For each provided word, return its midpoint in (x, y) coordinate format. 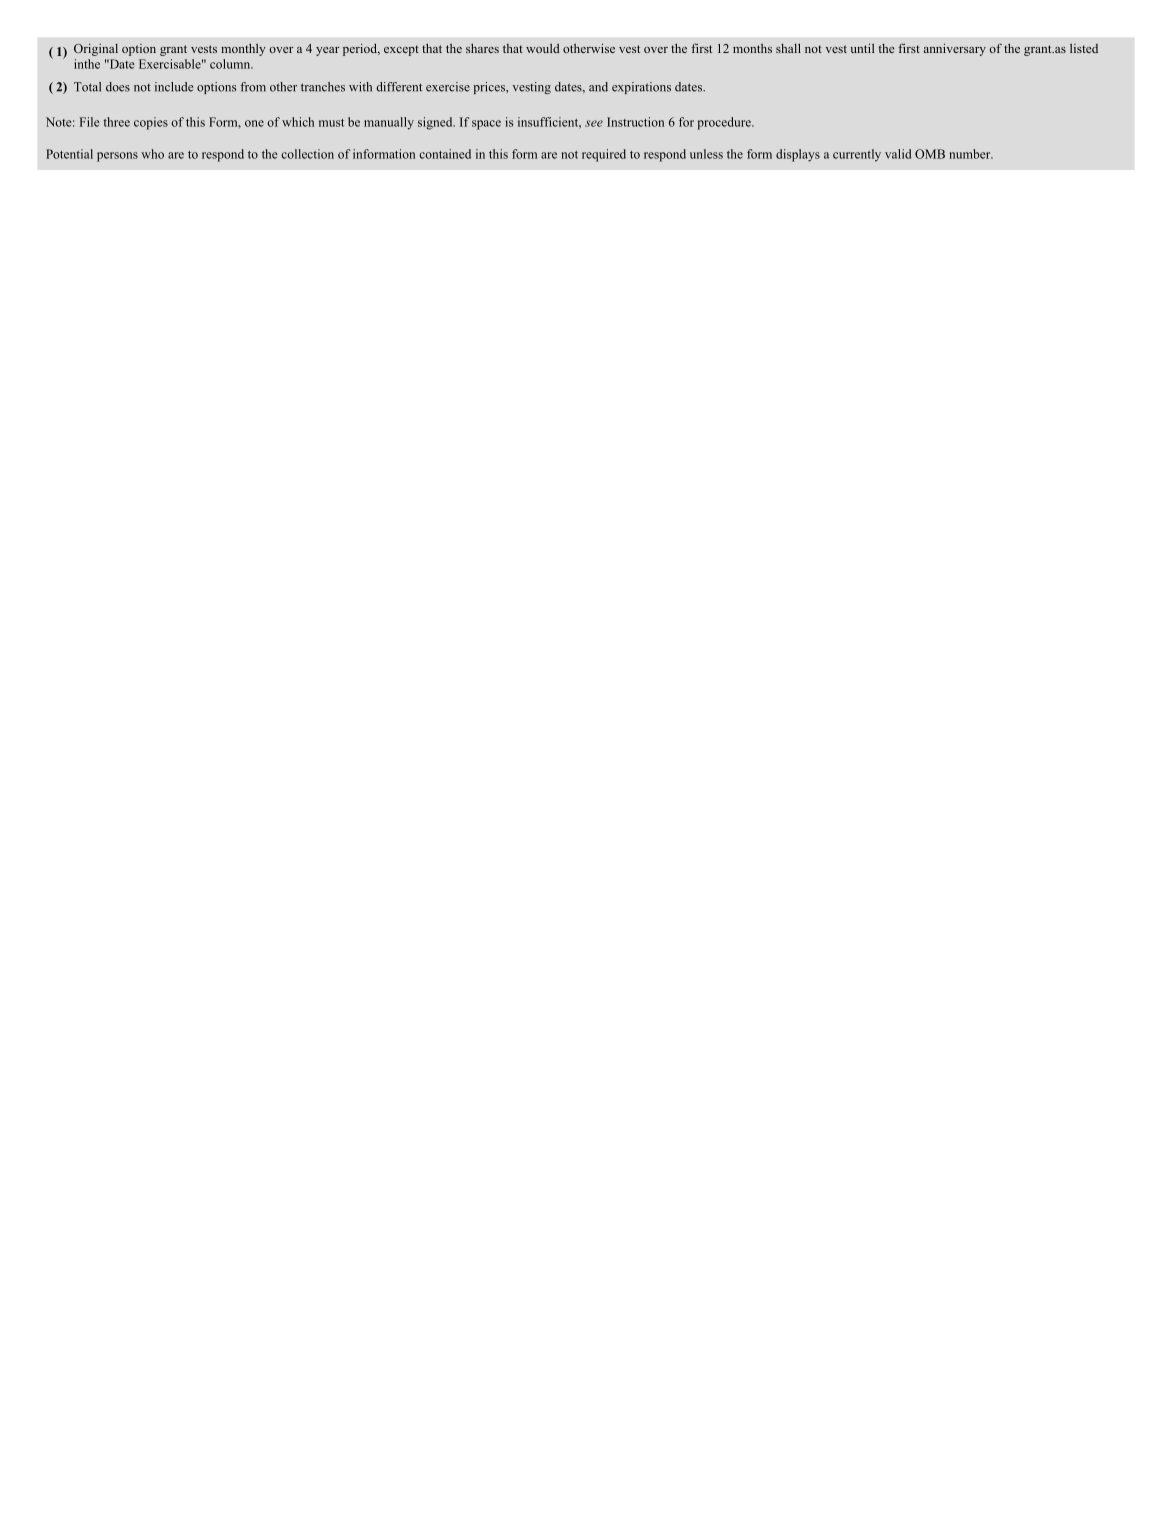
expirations (641, 88)
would (543, 48)
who (152, 154)
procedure (725, 123)
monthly (243, 49)
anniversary (955, 49)
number (971, 154)
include (174, 87)
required (604, 155)
